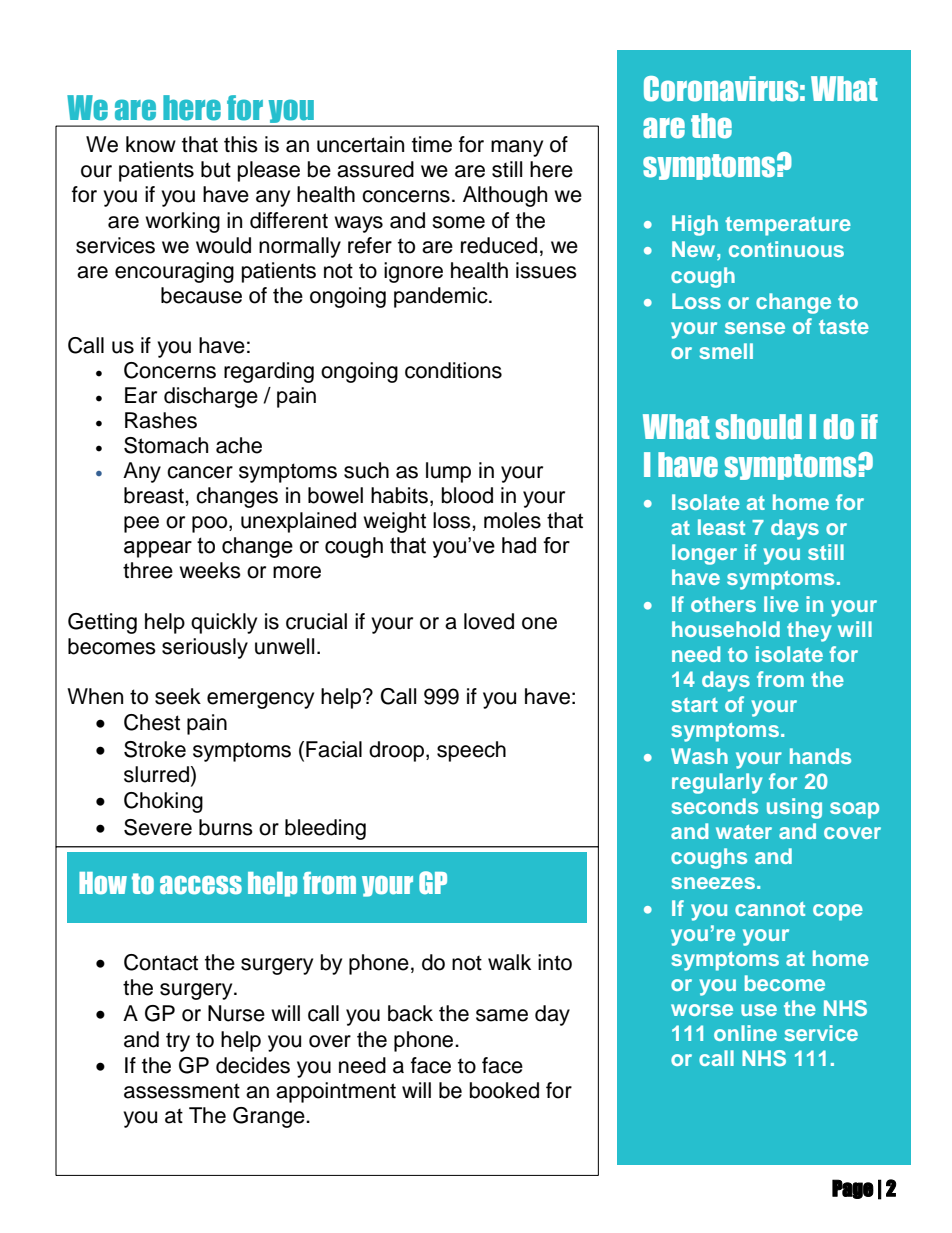 This screenshot has width=952, height=1233. What do you see at coordinates (471, 751) in the screenshot?
I see `speech` at bounding box center [471, 751].
